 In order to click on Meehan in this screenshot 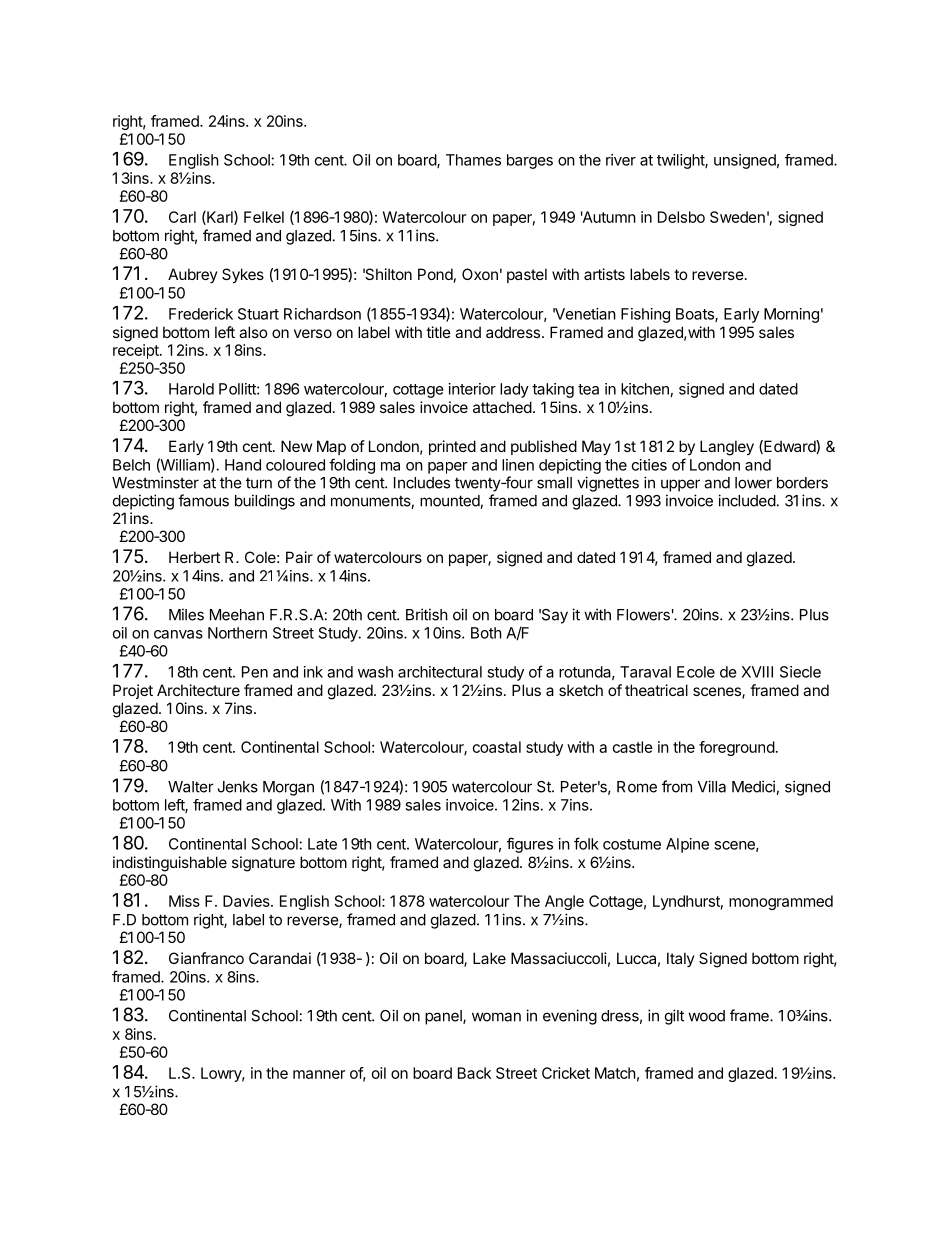, I will do `click(237, 615)`.
